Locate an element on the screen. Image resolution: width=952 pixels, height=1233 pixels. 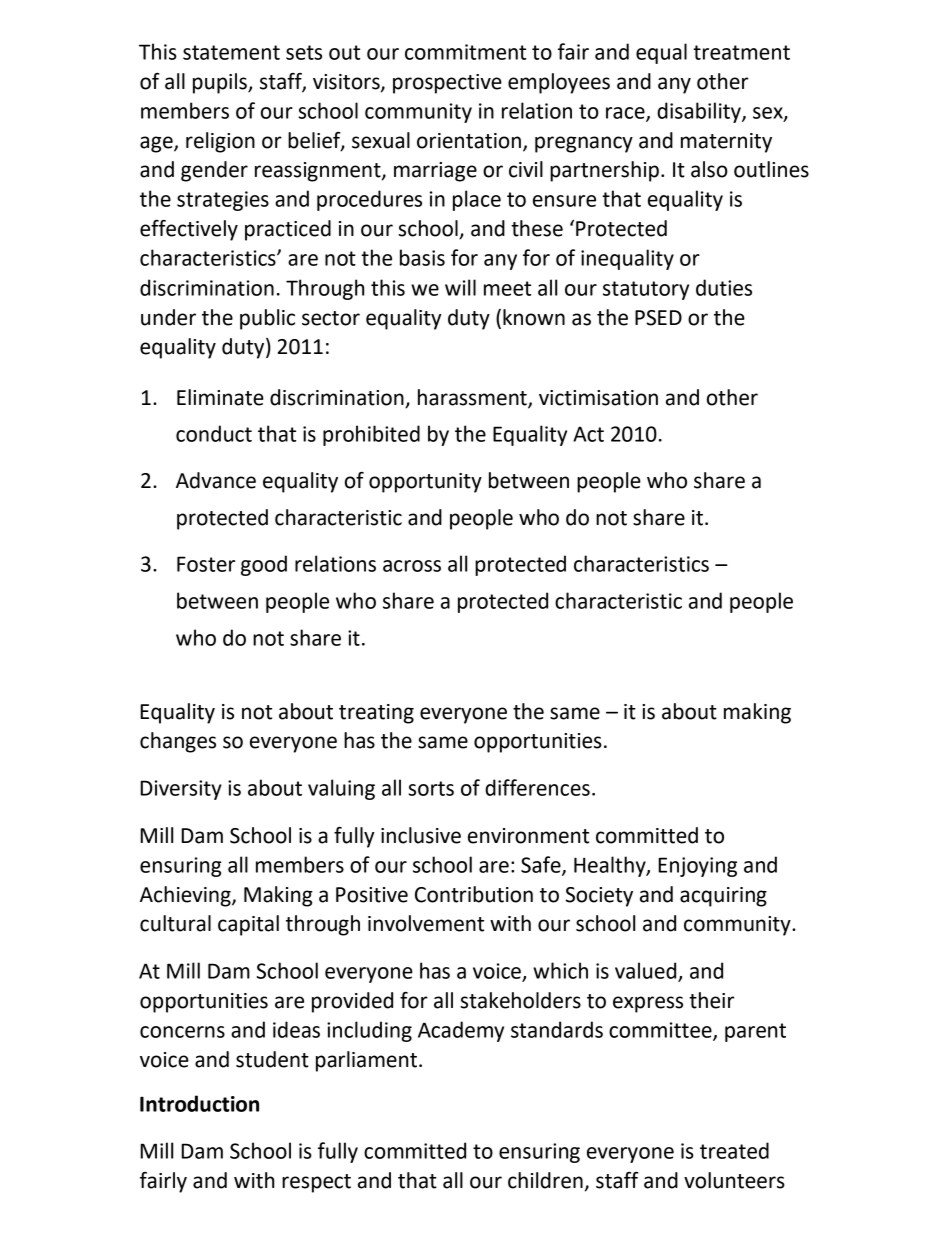
across is located at coordinates (412, 566).
